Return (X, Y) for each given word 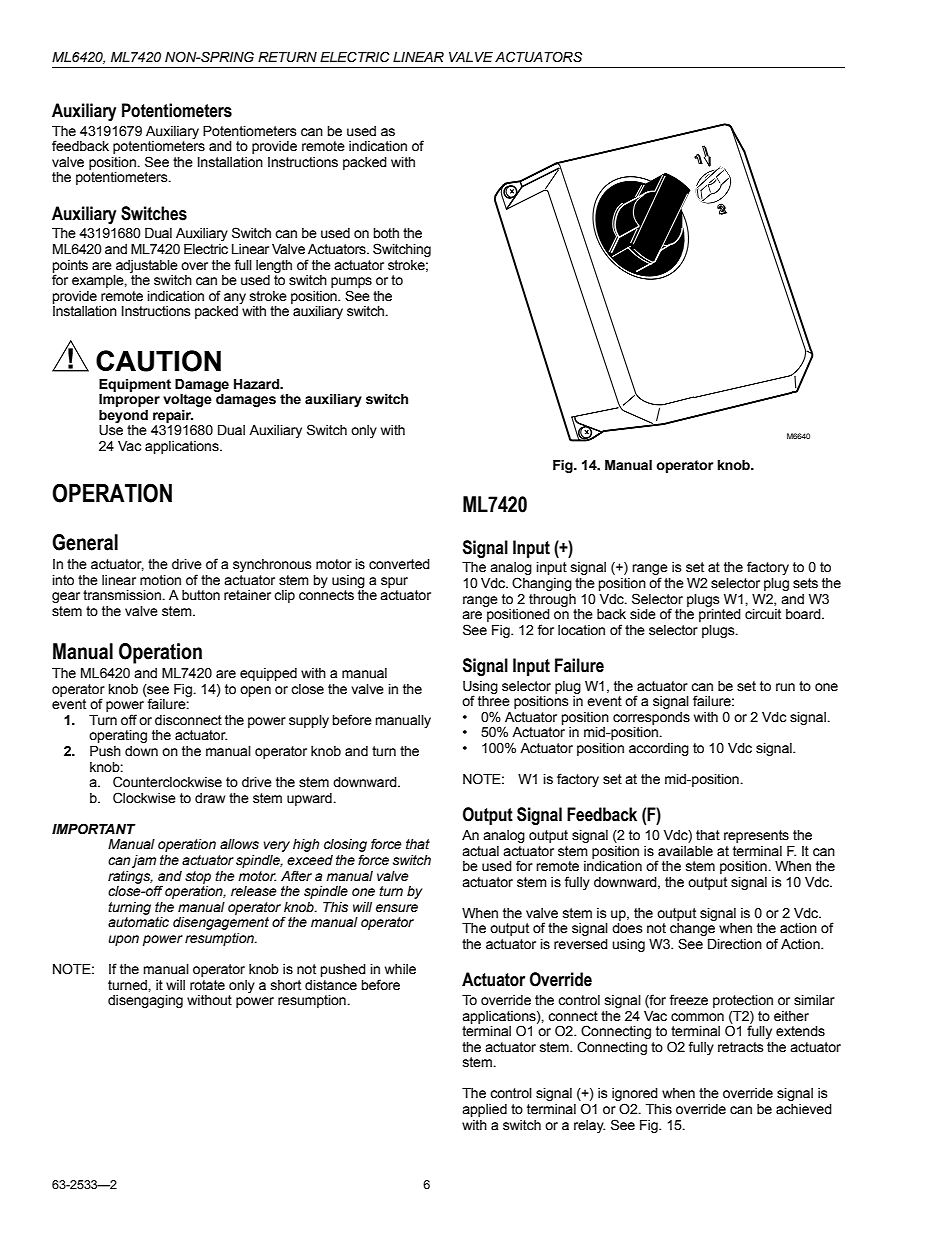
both (386, 233)
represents (756, 836)
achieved (804, 1109)
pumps (351, 282)
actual (480, 851)
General (85, 542)
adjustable (147, 266)
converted (399, 564)
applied (484, 1110)
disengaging (145, 1001)
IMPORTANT (94, 829)
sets (805, 583)
